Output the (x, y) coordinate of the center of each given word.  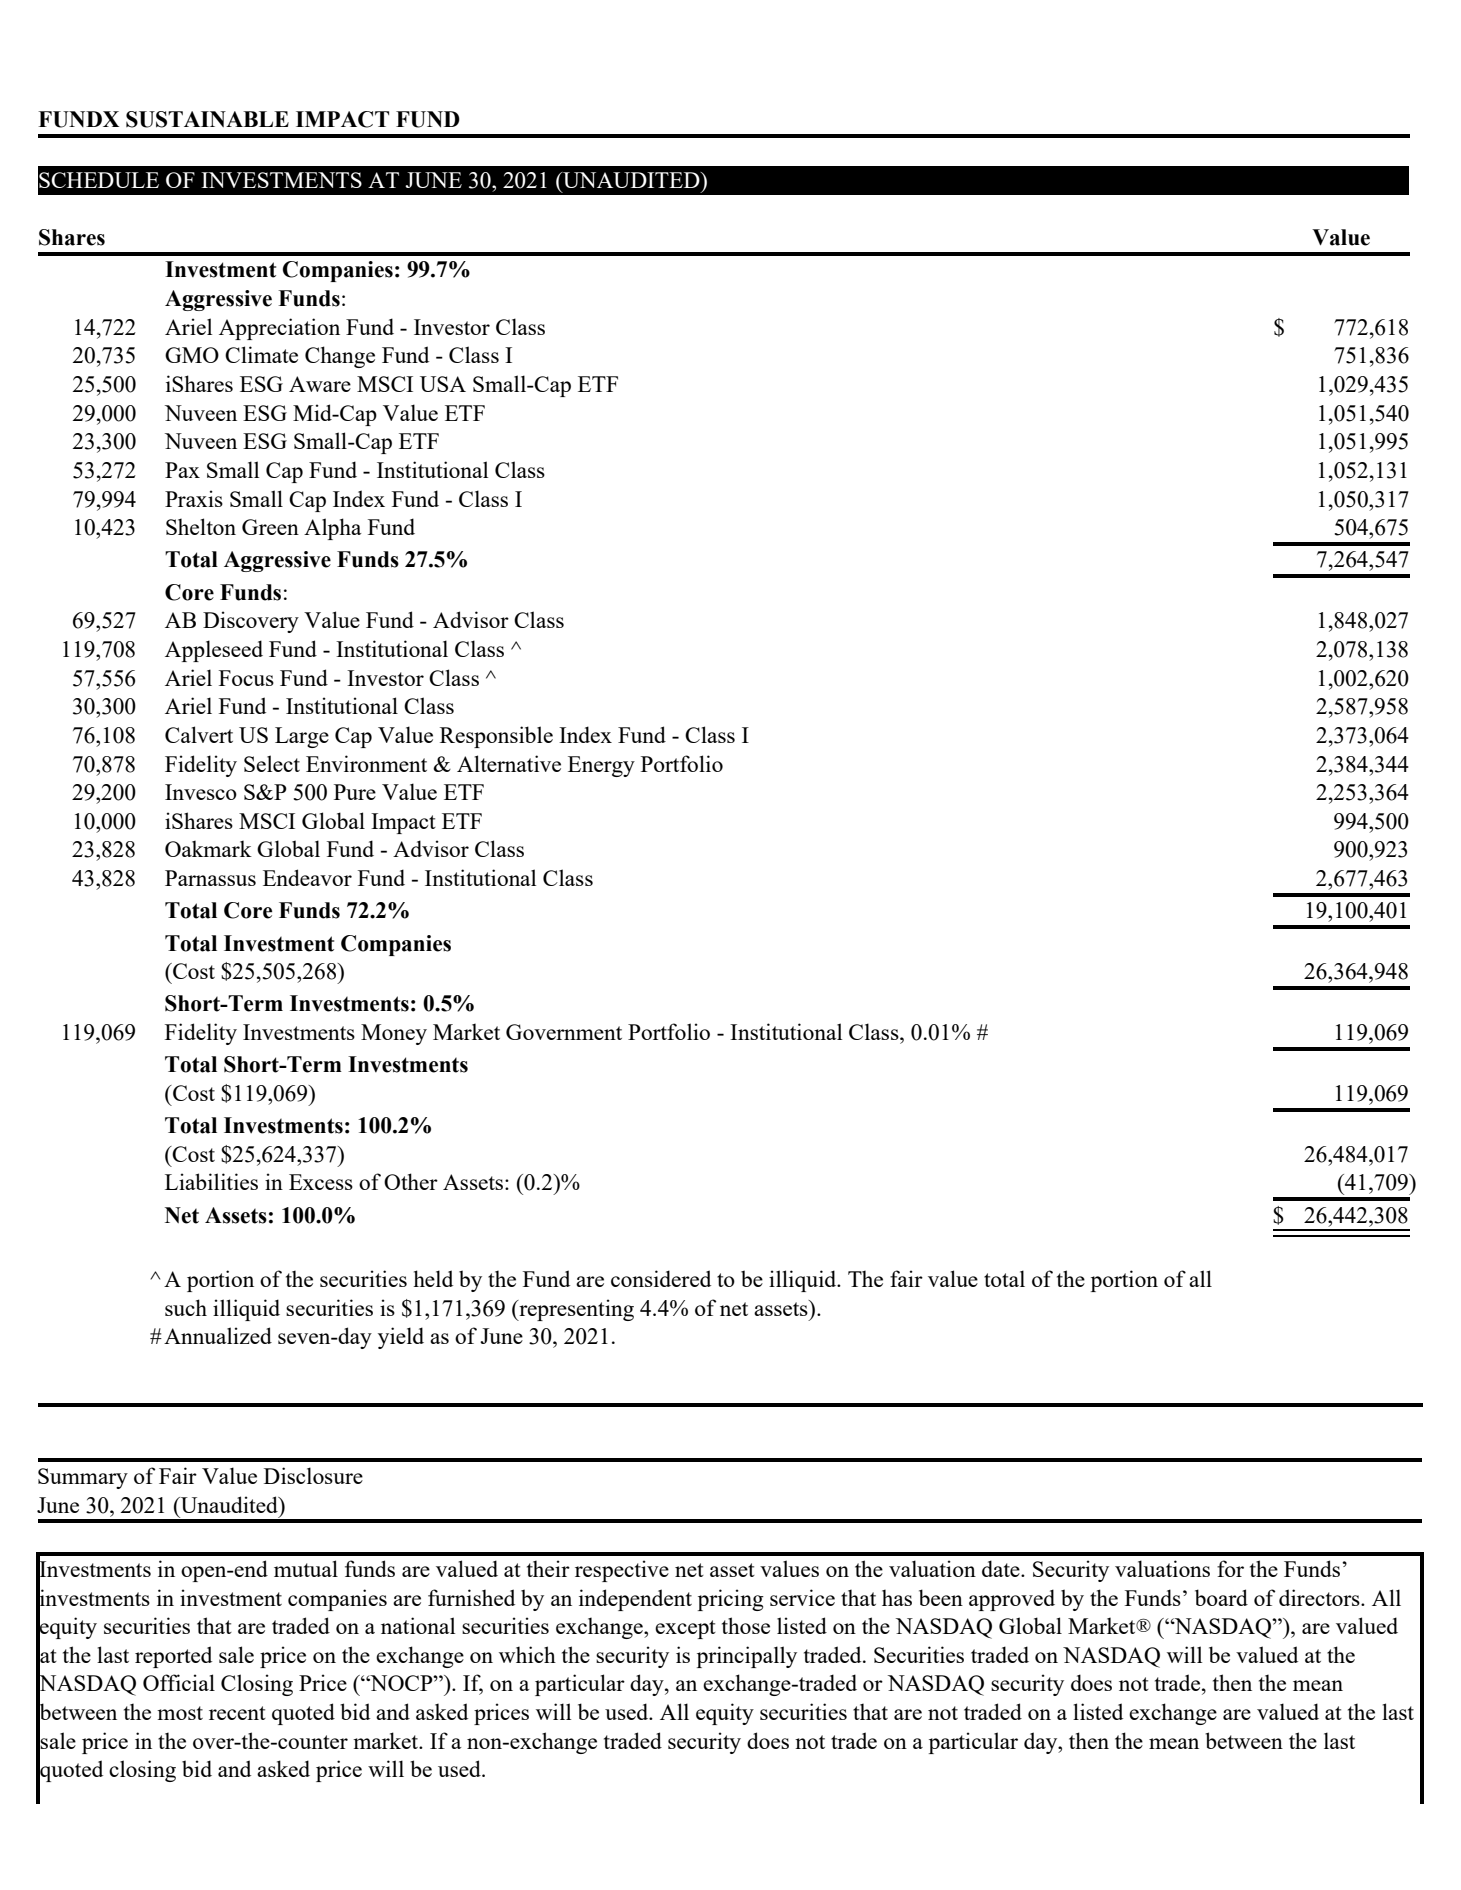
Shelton (201, 526)
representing (575, 1310)
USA (443, 384)
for (1230, 1568)
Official (179, 1682)
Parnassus (210, 878)
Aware (320, 384)
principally (747, 1657)
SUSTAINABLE (207, 119)
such (186, 1307)
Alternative (509, 763)
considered (661, 1278)
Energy (601, 766)
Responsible (496, 737)
